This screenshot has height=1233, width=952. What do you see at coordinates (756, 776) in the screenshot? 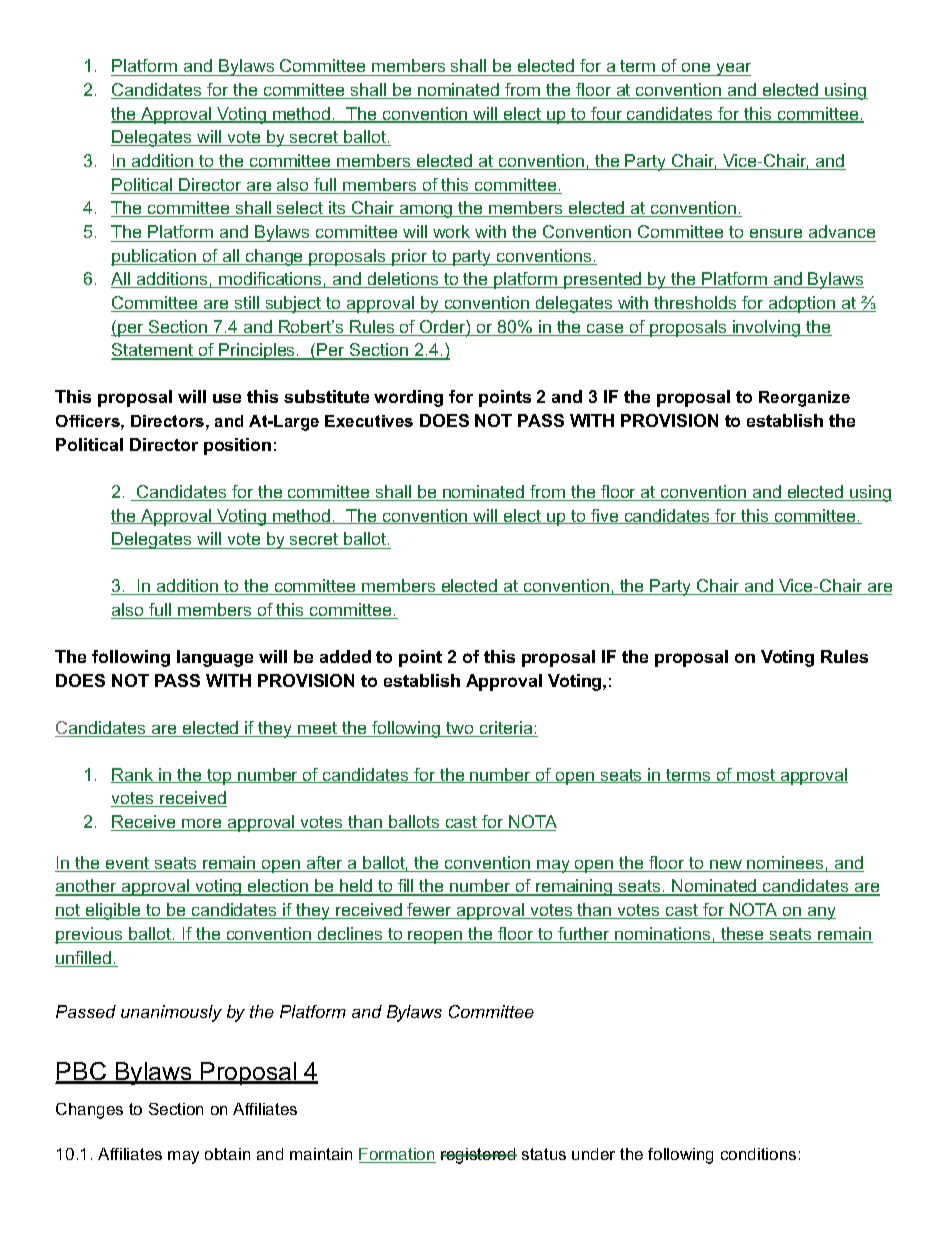
I see `most` at bounding box center [756, 776].
